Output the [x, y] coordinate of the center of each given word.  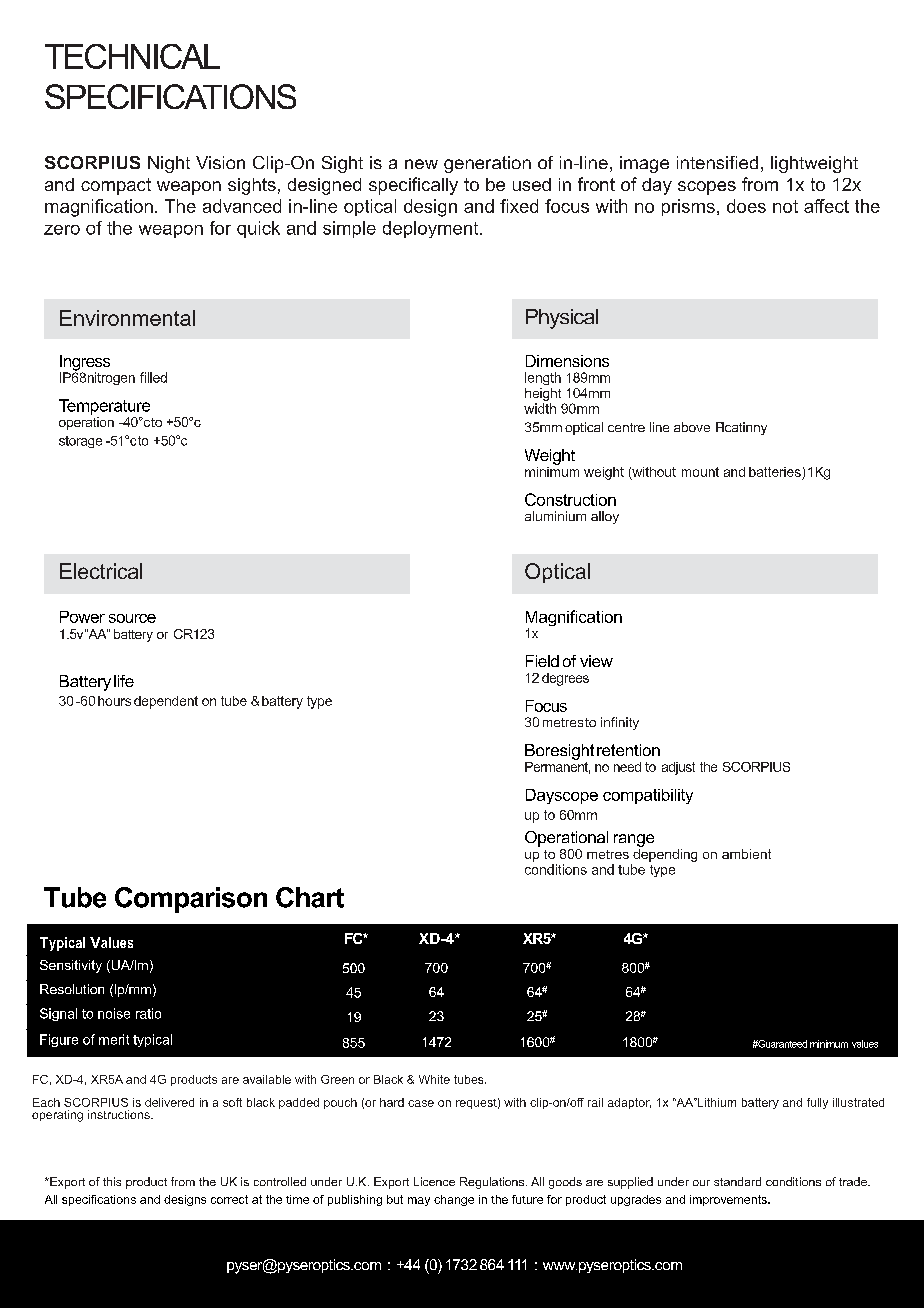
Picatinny [741, 428]
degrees [565, 679]
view [596, 661]
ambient [746, 854]
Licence [434, 1181]
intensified [717, 162]
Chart [310, 897]
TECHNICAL [132, 56]
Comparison [191, 900]
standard [737, 1181]
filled [153, 377]
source [132, 618]
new [421, 164]
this [112, 1181]
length [543, 378]
